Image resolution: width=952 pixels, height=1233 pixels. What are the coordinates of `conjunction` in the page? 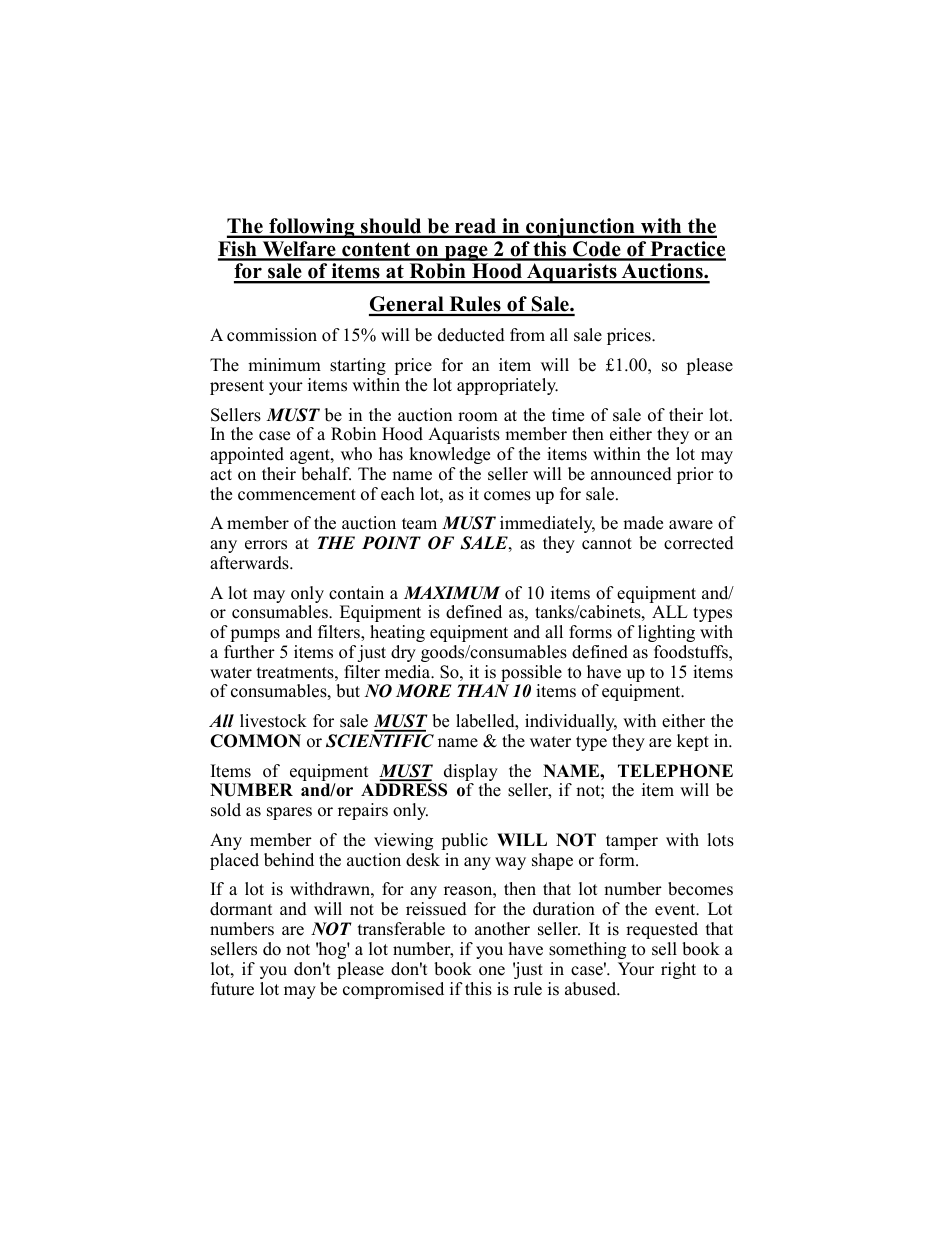 It's located at (580, 228).
